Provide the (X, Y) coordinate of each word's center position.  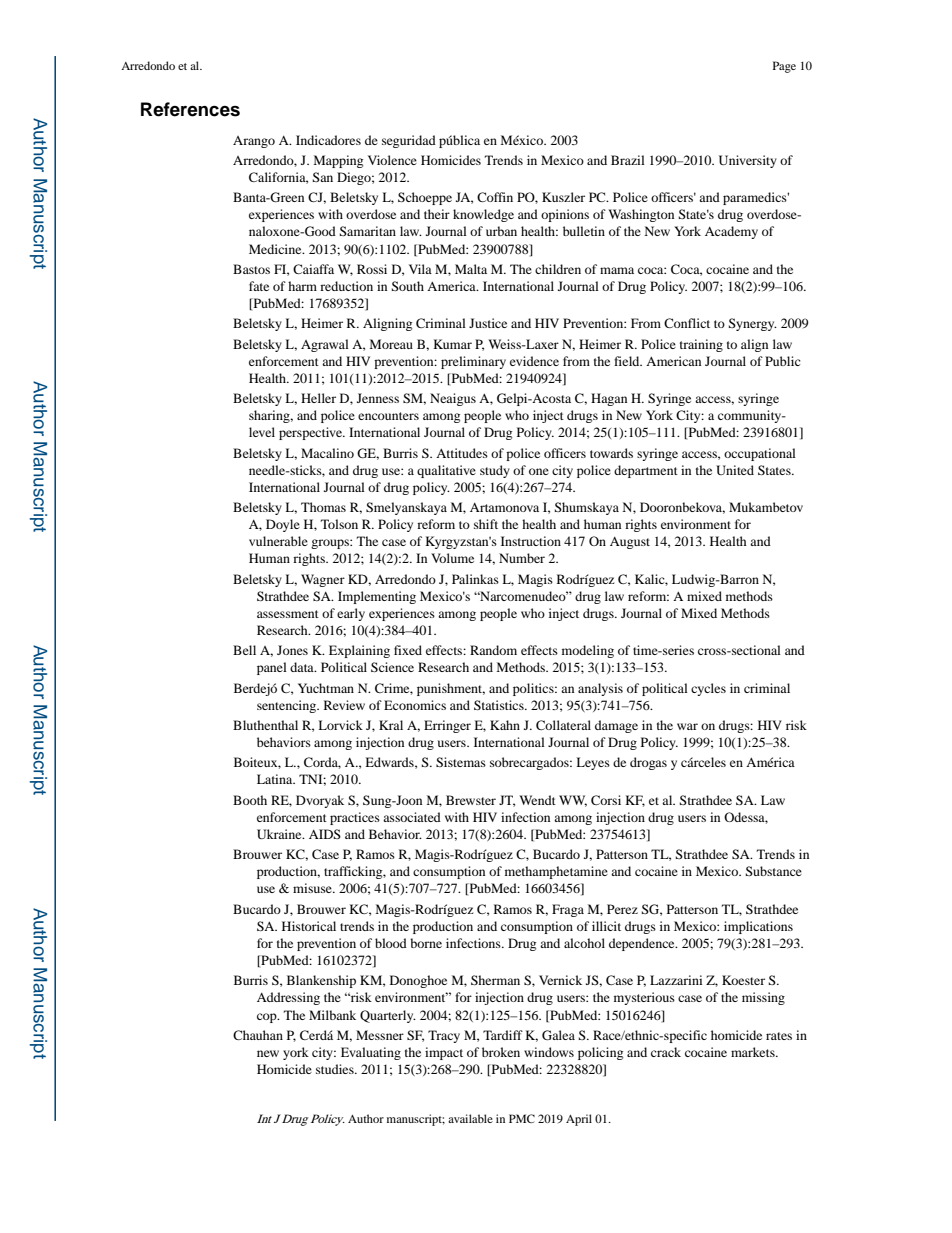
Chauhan (258, 1035)
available (470, 1118)
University (748, 161)
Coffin (495, 197)
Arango (254, 142)
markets (754, 1052)
